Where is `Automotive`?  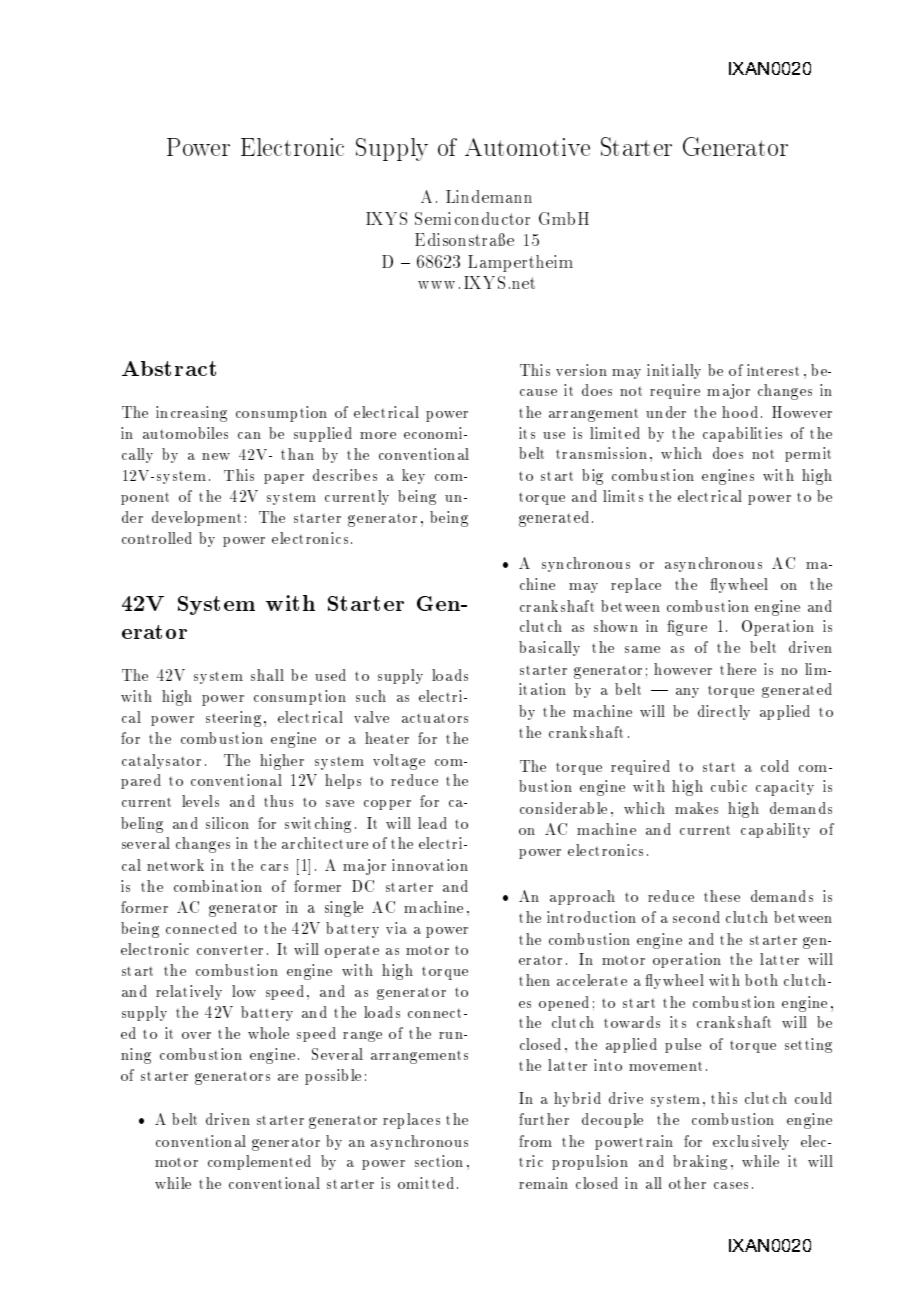 Automotive is located at coordinates (527, 147).
